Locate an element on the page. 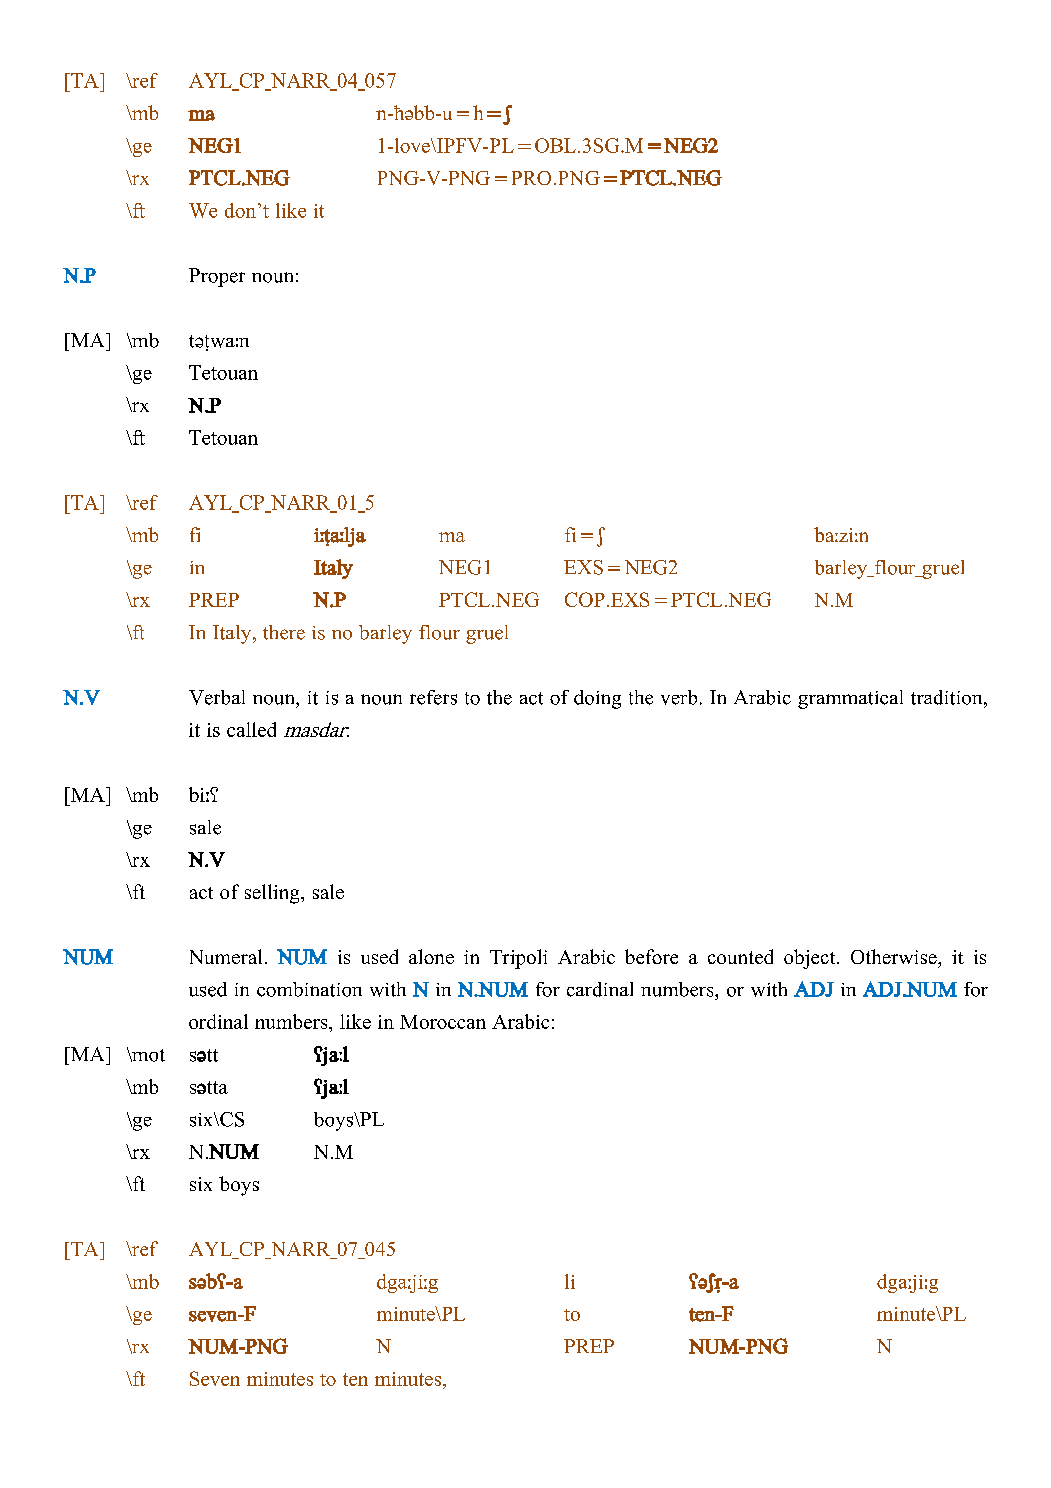 The height and width of the image is (1488, 1051). cardinal is located at coordinates (600, 989).
